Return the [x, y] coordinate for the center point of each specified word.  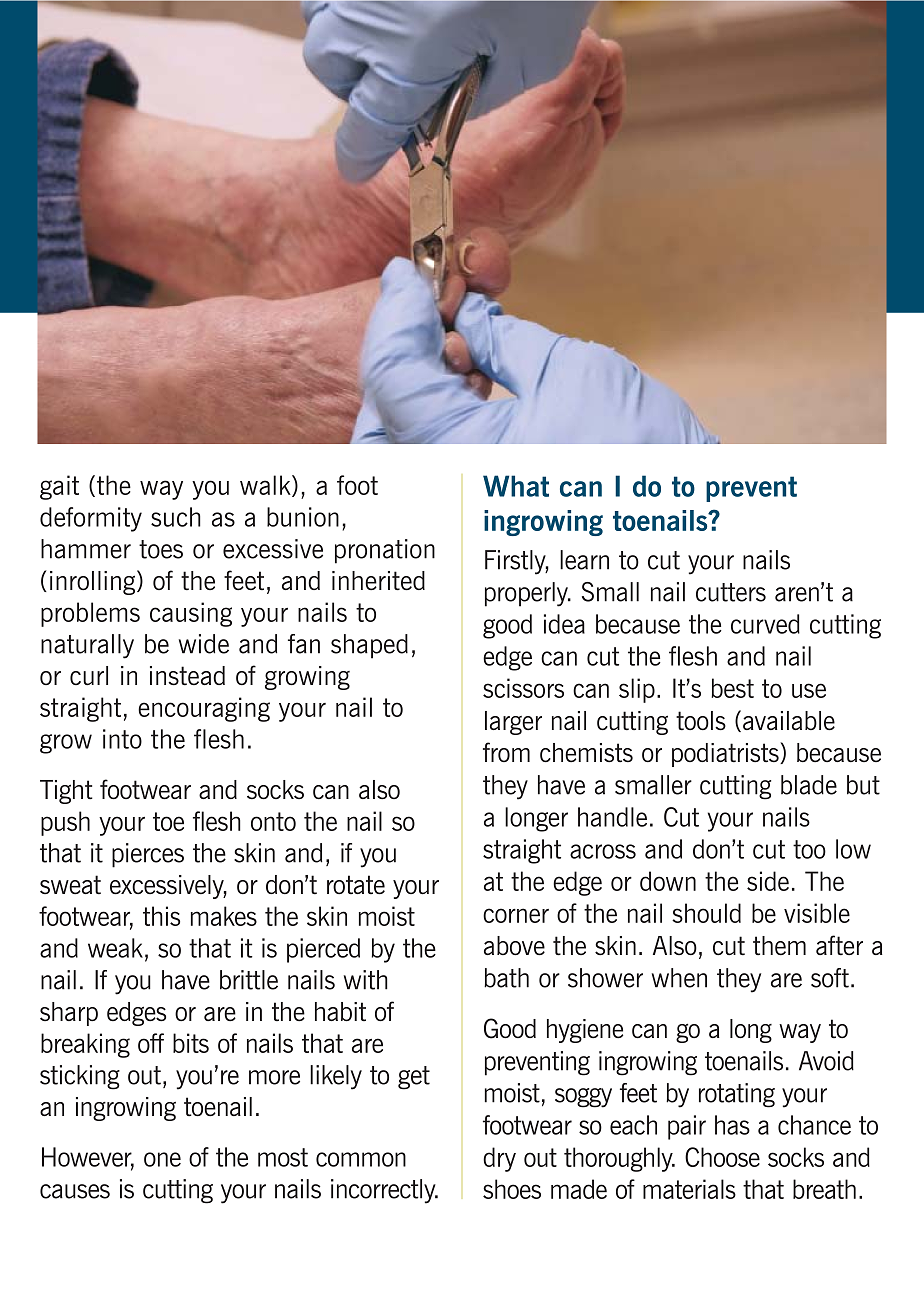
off [151, 1043]
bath [506, 978]
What [516, 486]
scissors [523, 688]
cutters [731, 592]
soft [830, 978]
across [603, 851]
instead [187, 676]
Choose [722, 1157]
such [176, 517]
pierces [148, 855]
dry [499, 1159]
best [732, 688]
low [853, 849]
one [162, 1159]
